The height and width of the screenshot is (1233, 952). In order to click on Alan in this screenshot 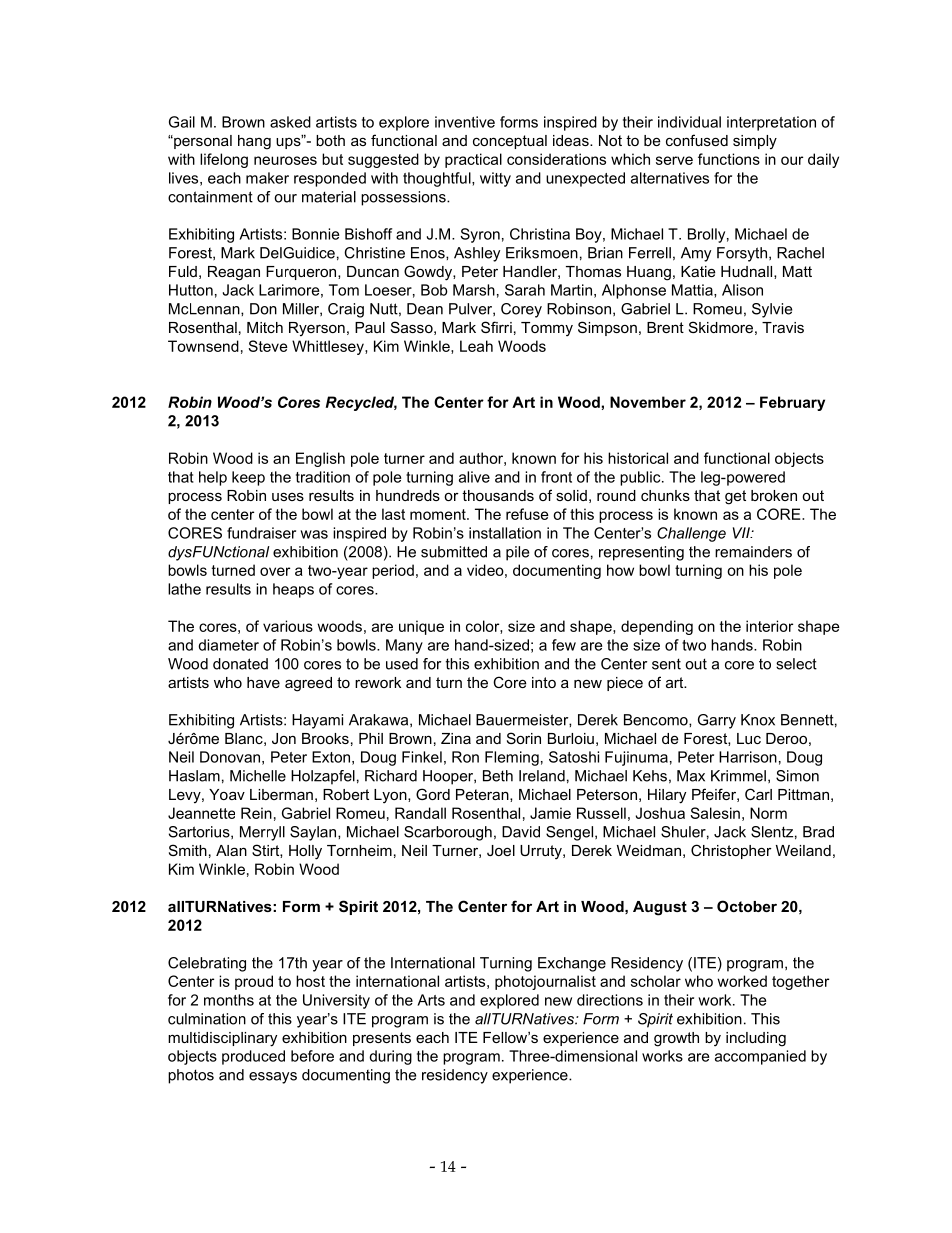, I will do `click(231, 850)`.
